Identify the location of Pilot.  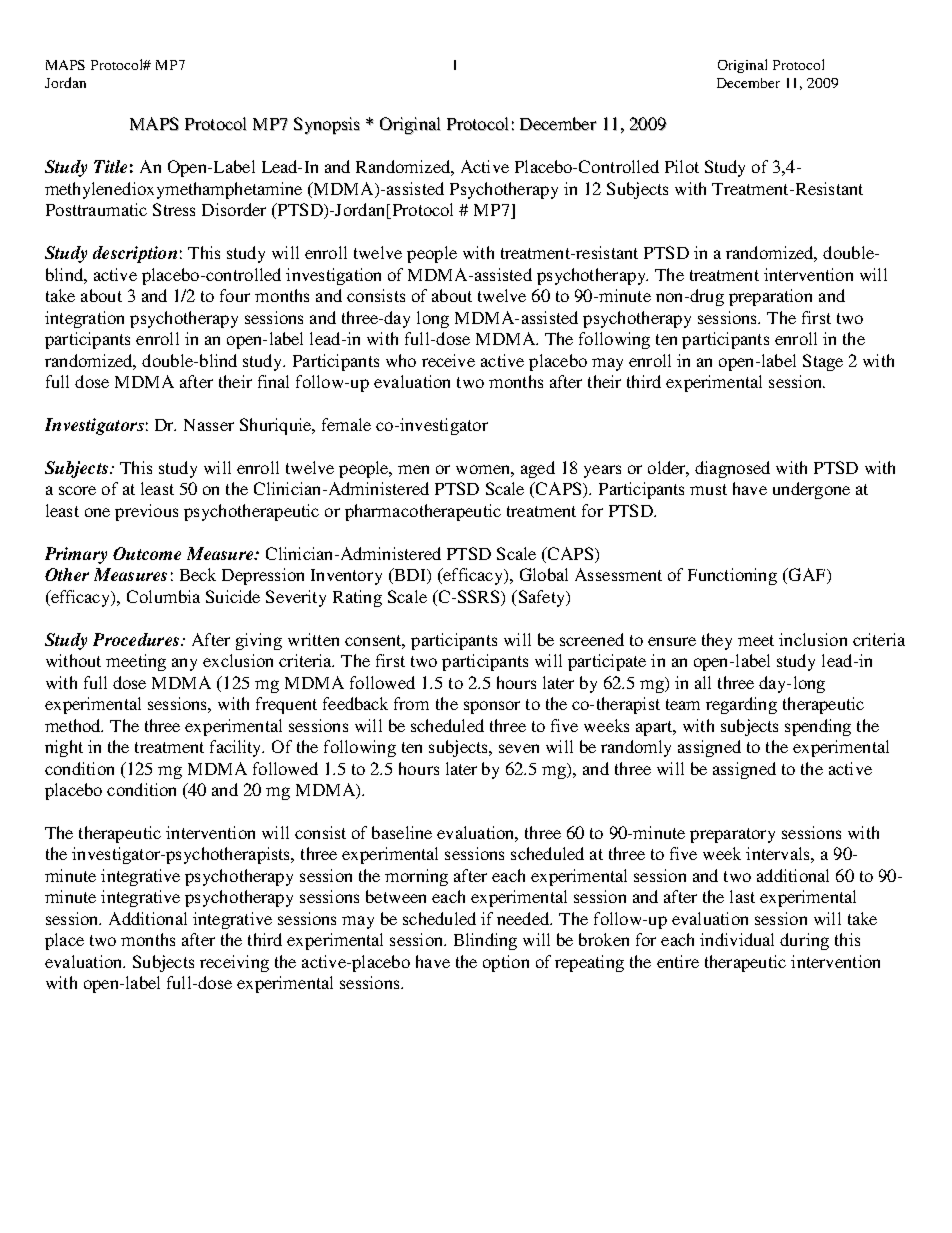
(682, 166).
